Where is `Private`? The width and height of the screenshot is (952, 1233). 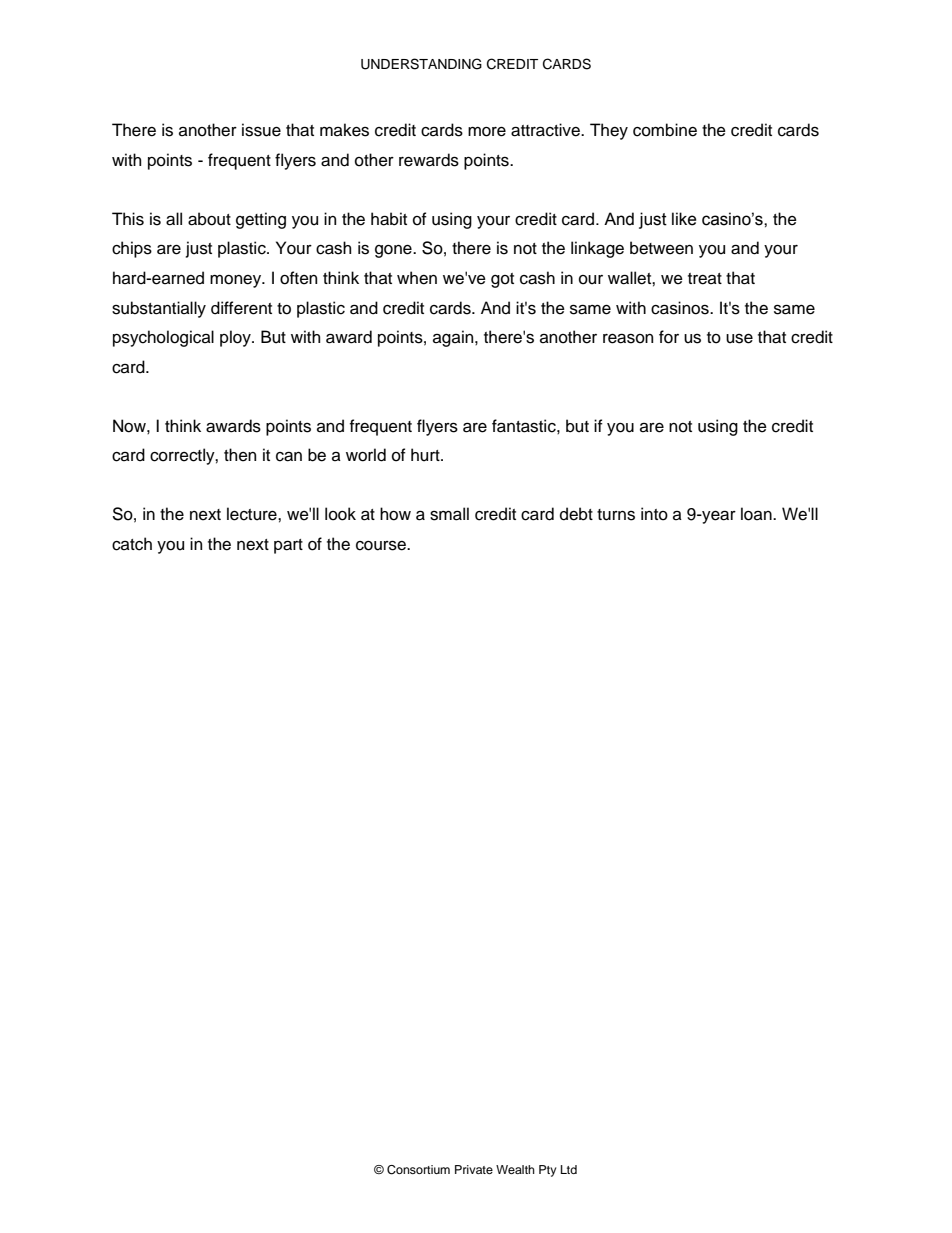
Private is located at coordinates (474, 1169).
